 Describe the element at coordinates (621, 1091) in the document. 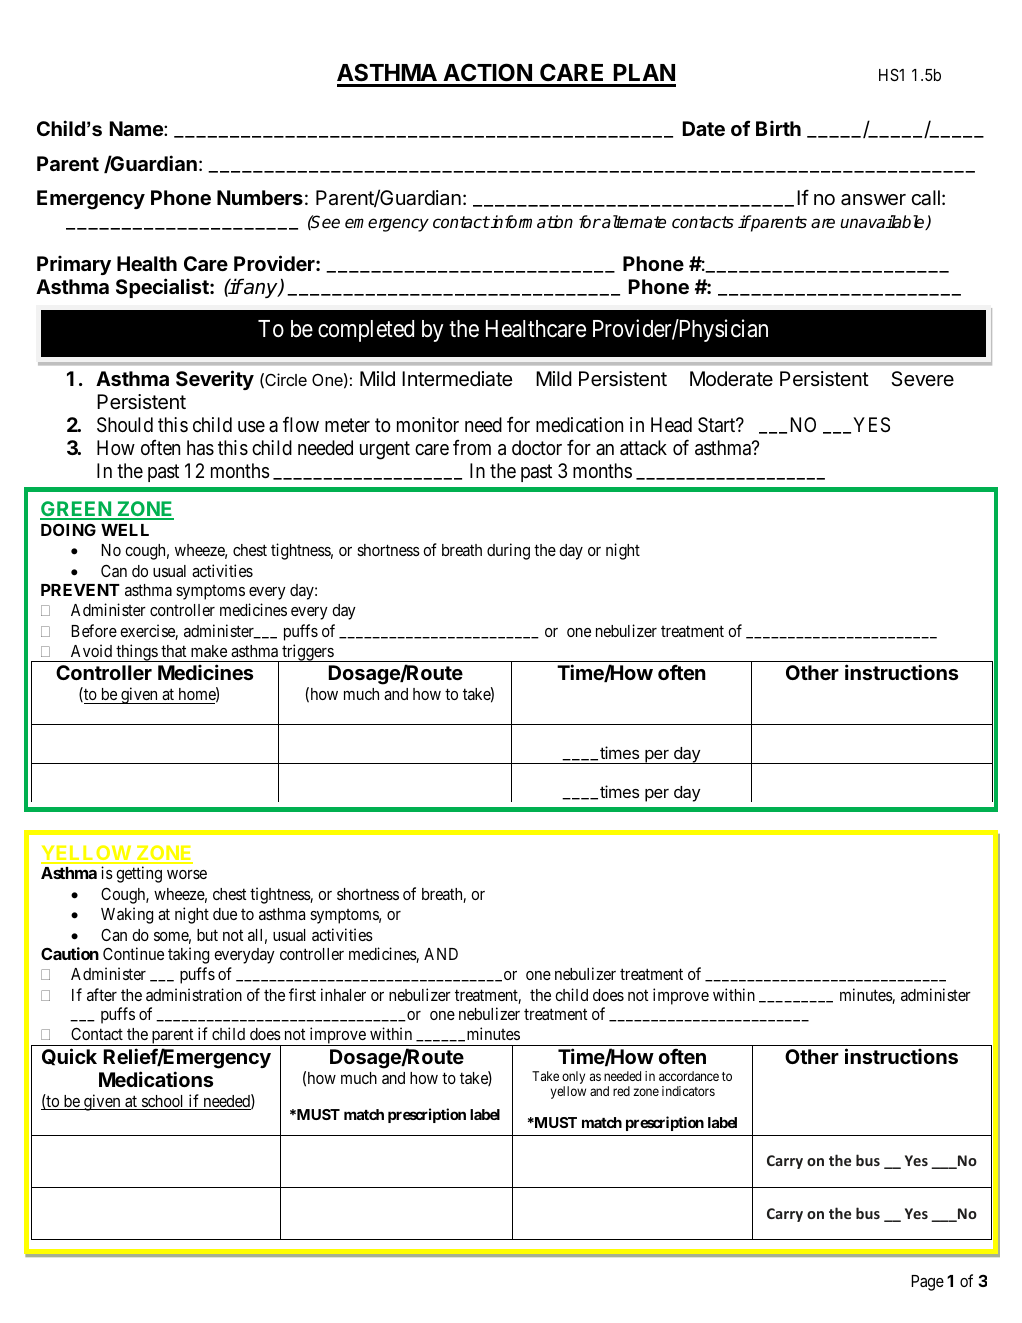

I see `red` at that location.
